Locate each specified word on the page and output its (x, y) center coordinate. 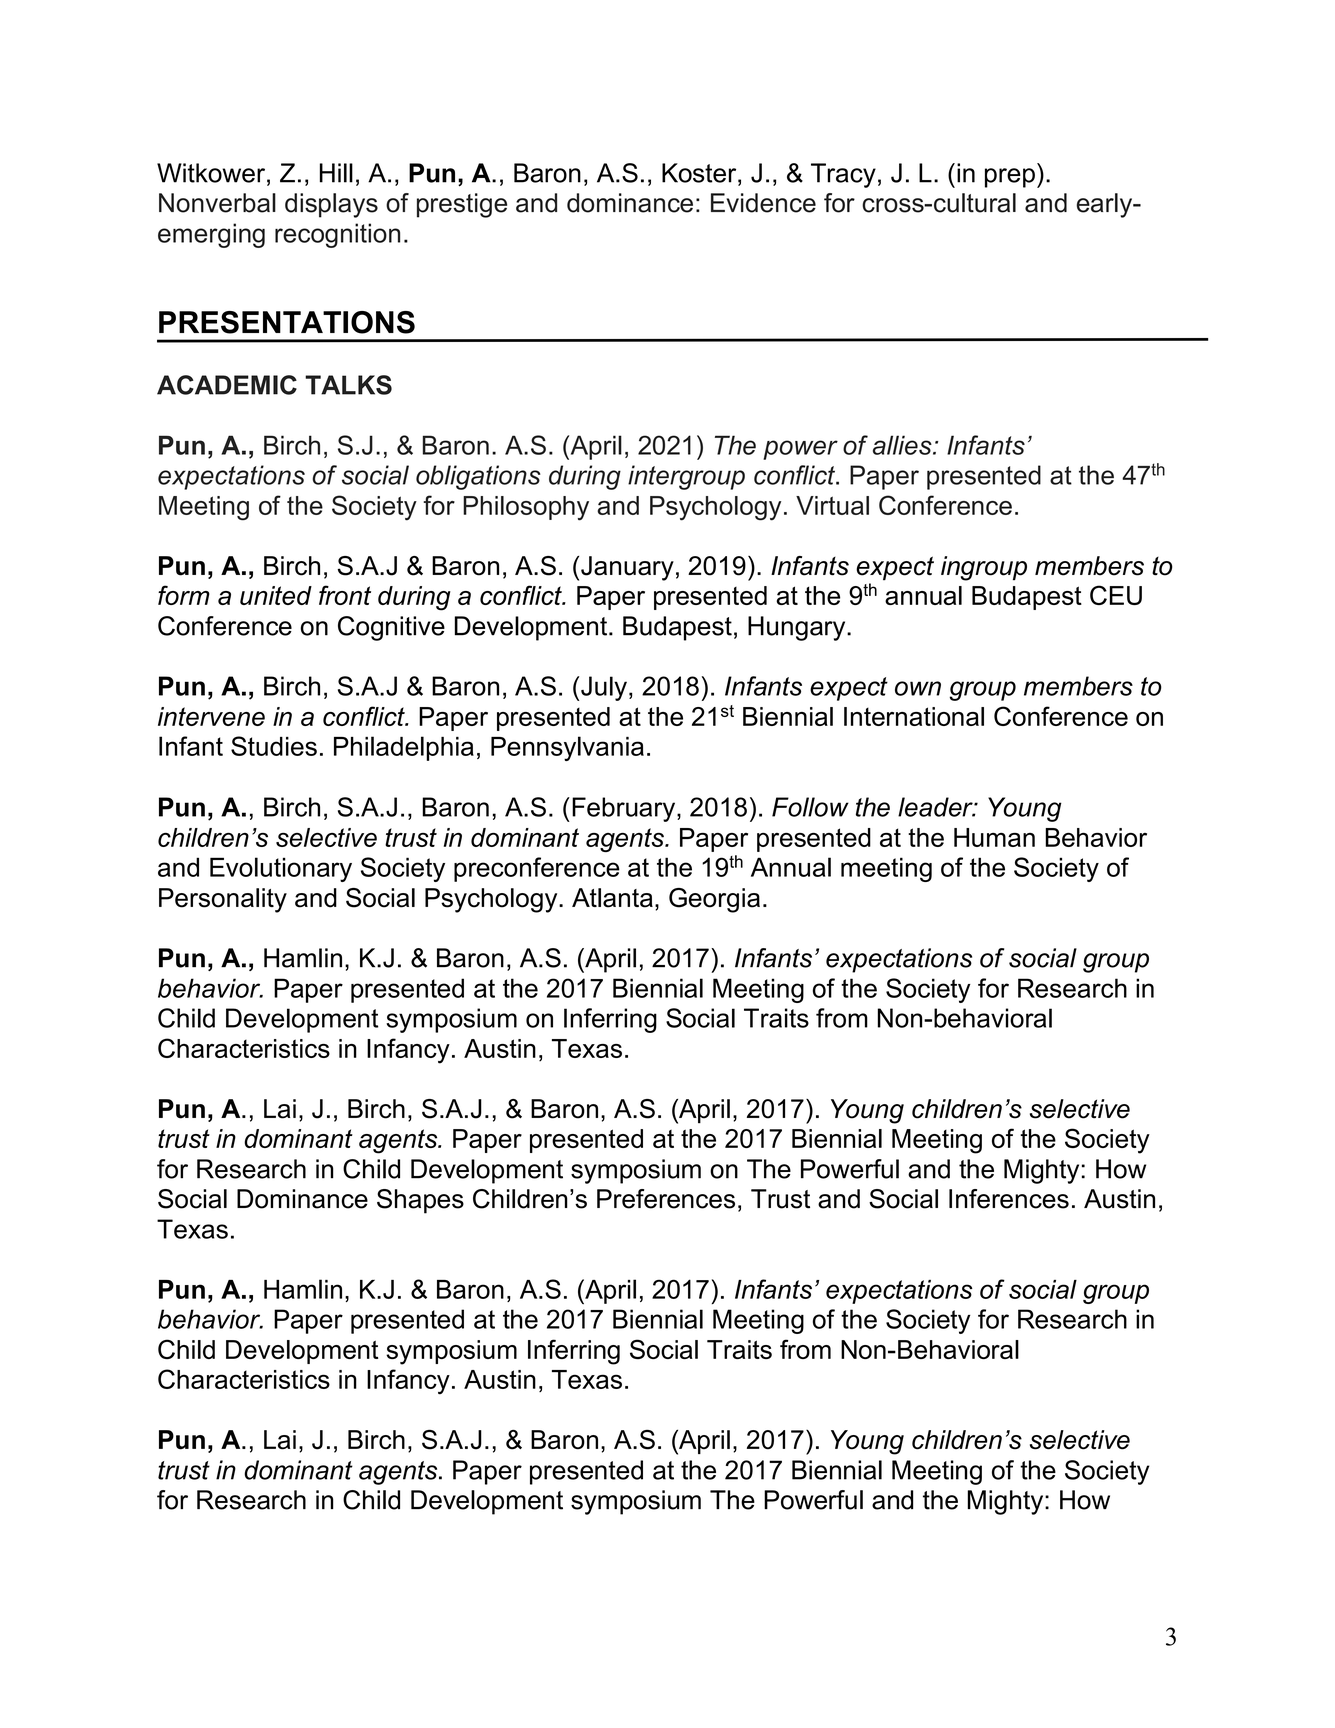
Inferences (1009, 1199)
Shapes (420, 1201)
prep (1010, 178)
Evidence (763, 203)
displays (331, 205)
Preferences (666, 1199)
